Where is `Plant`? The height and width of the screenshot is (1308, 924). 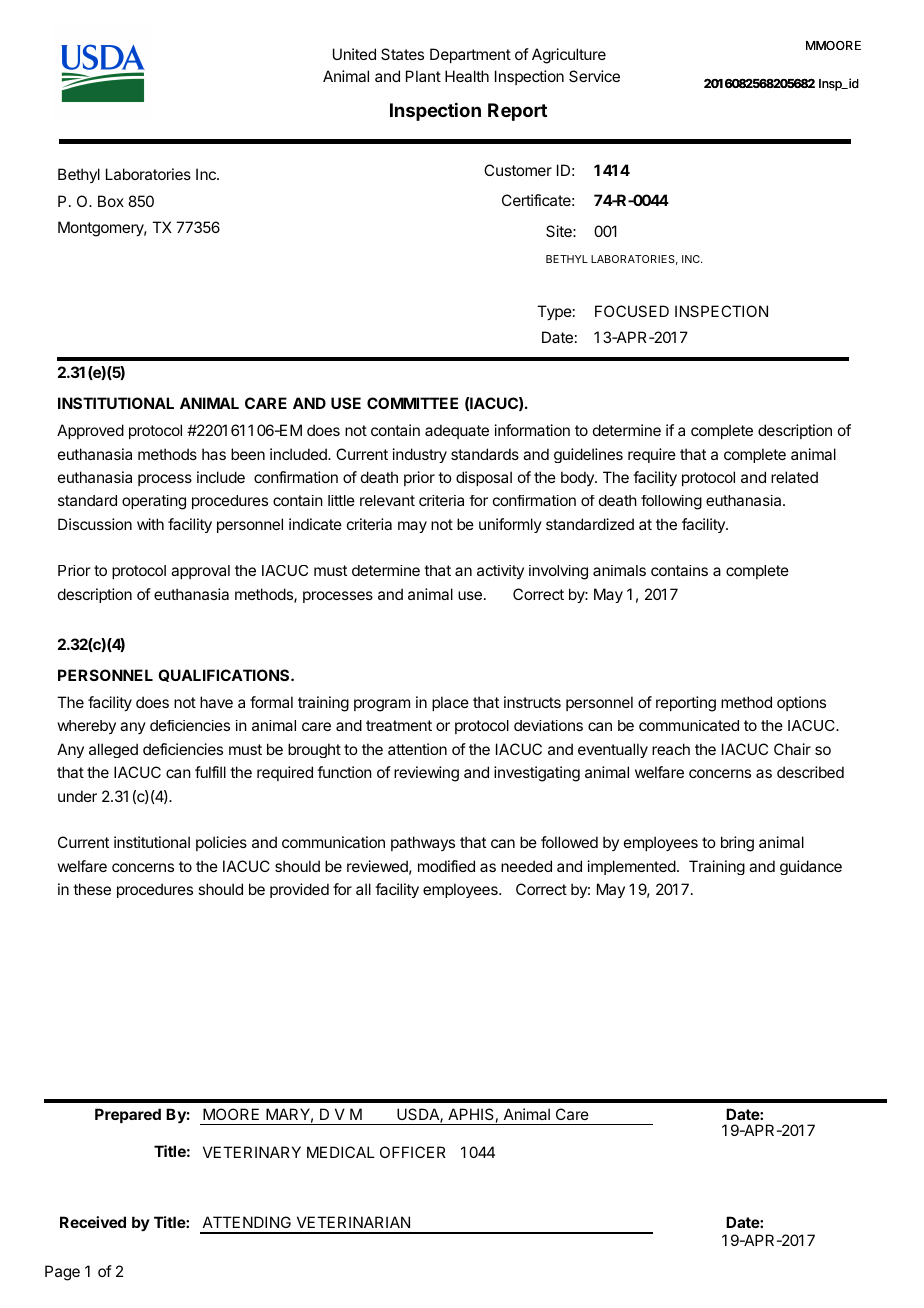
Plant is located at coordinates (423, 76).
